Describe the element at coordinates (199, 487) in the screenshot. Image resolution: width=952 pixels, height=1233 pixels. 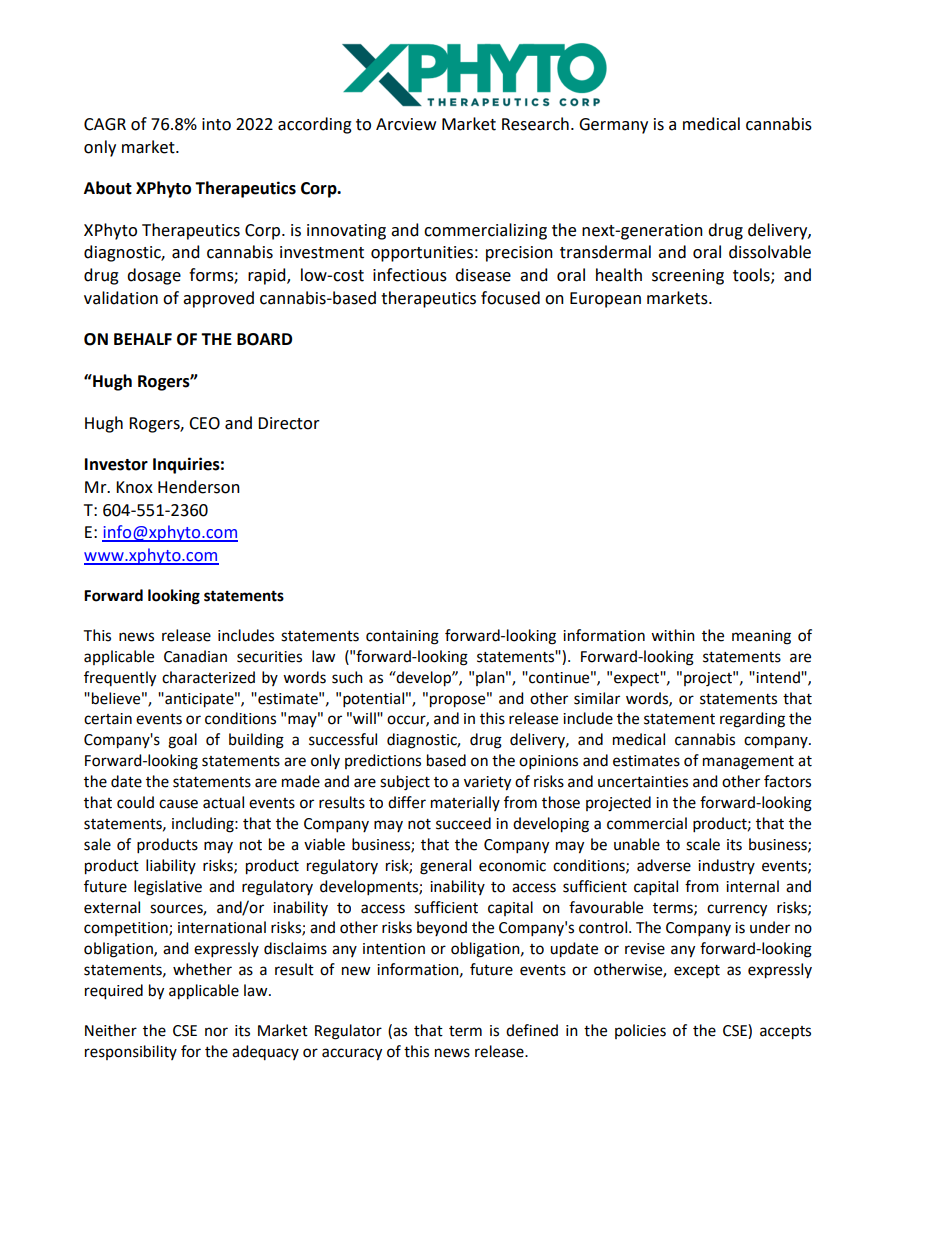
I see `Henderson` at that location.
